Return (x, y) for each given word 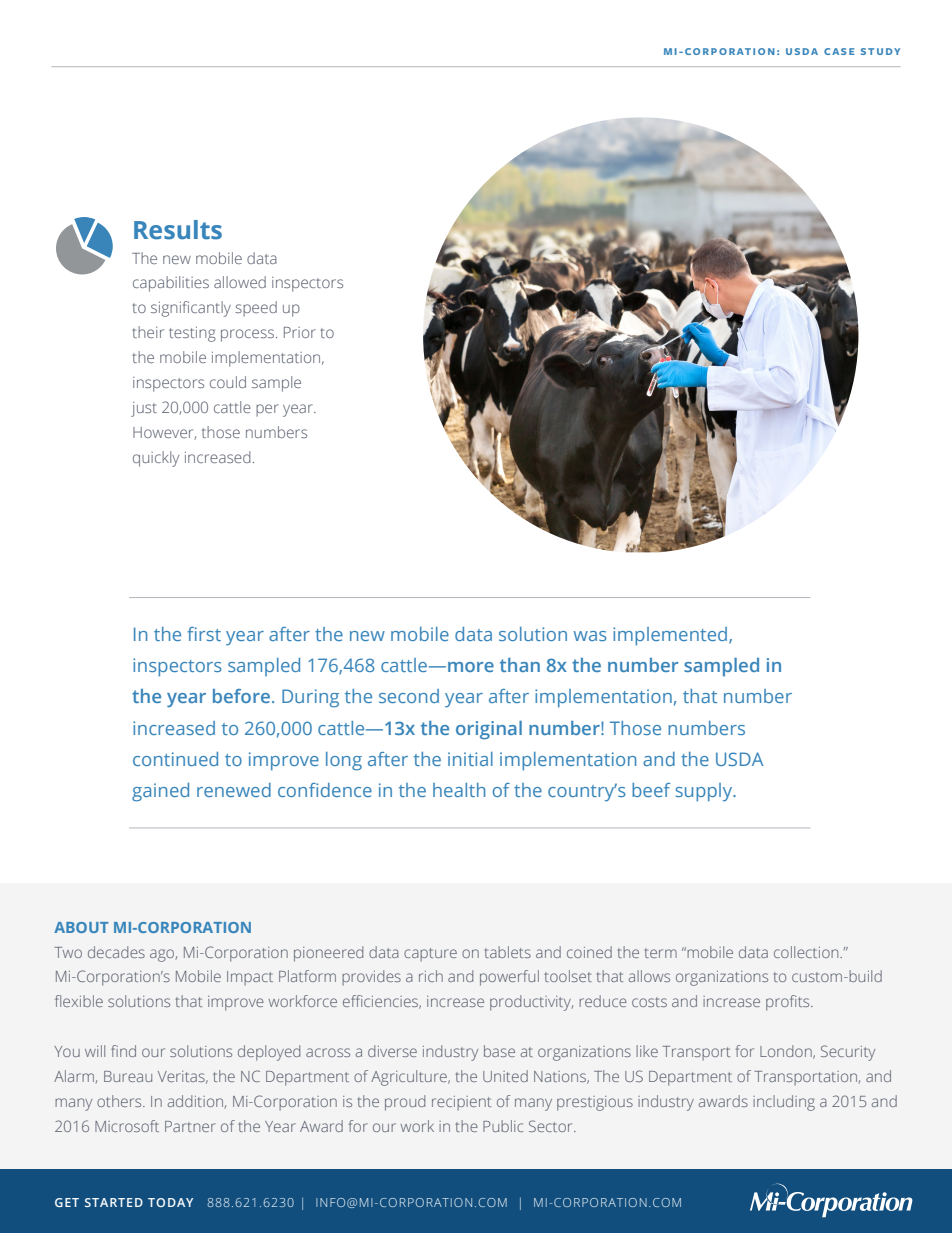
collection (807, 952)
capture (430, 955)
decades (116, 952)
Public (503, 1126)
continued (175, 759)
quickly (156, 459)
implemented (671, 636)
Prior (300, 332)
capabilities (171, 284)
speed (256, 309)
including (784, 1103)
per (267, 410)
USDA (739, 759)
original (489, 730)
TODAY (170, 1202)
